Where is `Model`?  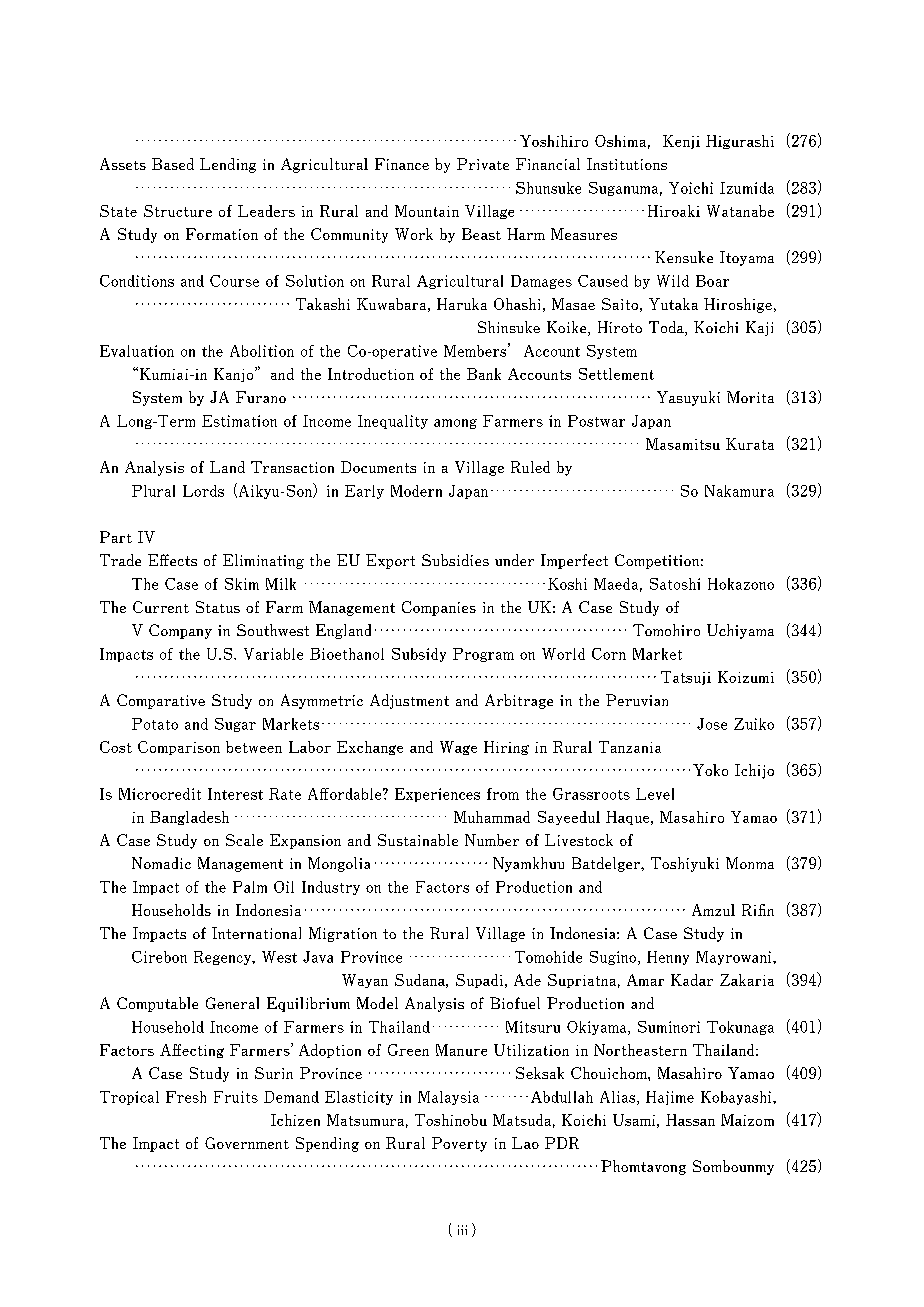
Model is located at coordinates (377, 1003).
